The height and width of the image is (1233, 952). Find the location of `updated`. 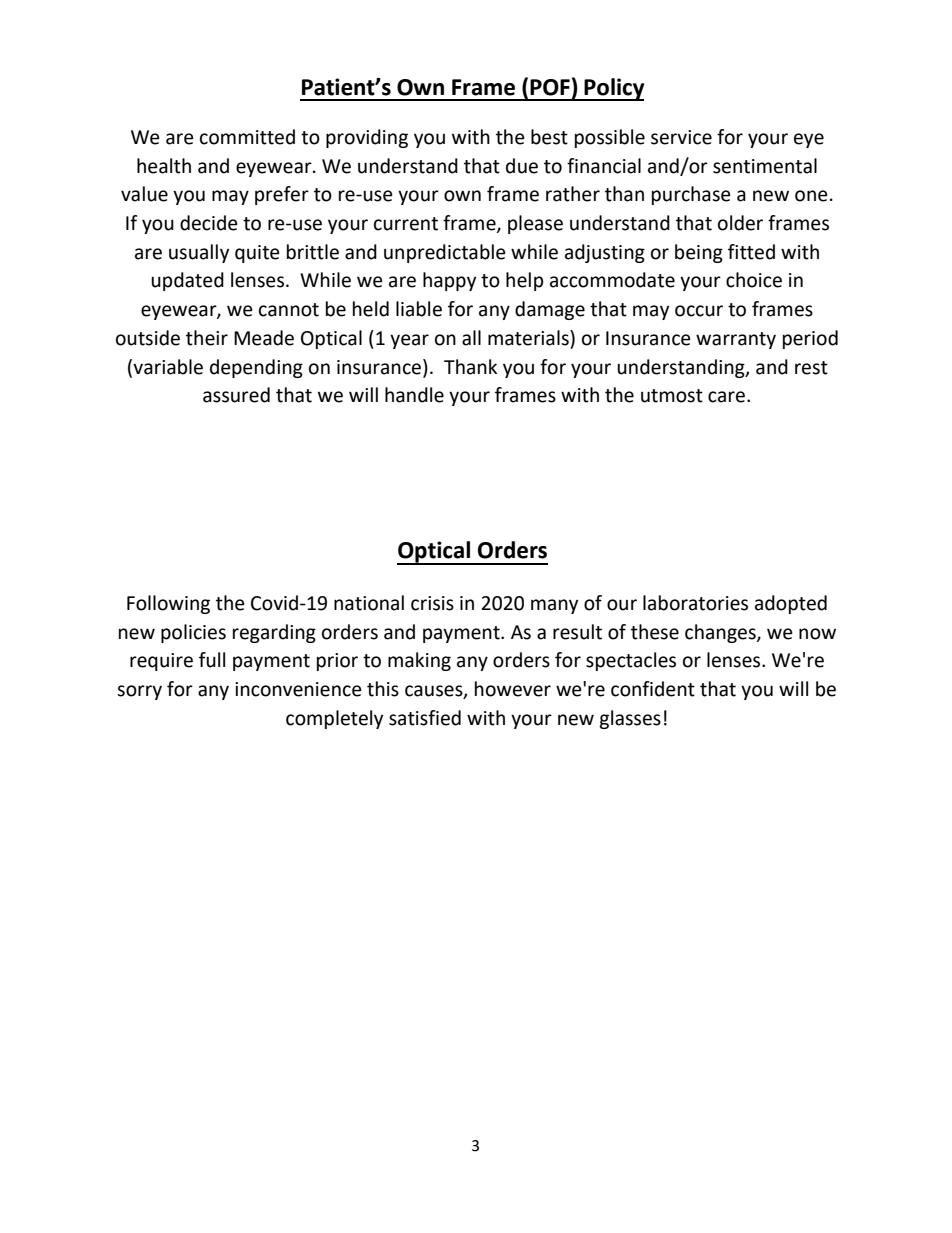

updated is located at coordinates (187, 281).
